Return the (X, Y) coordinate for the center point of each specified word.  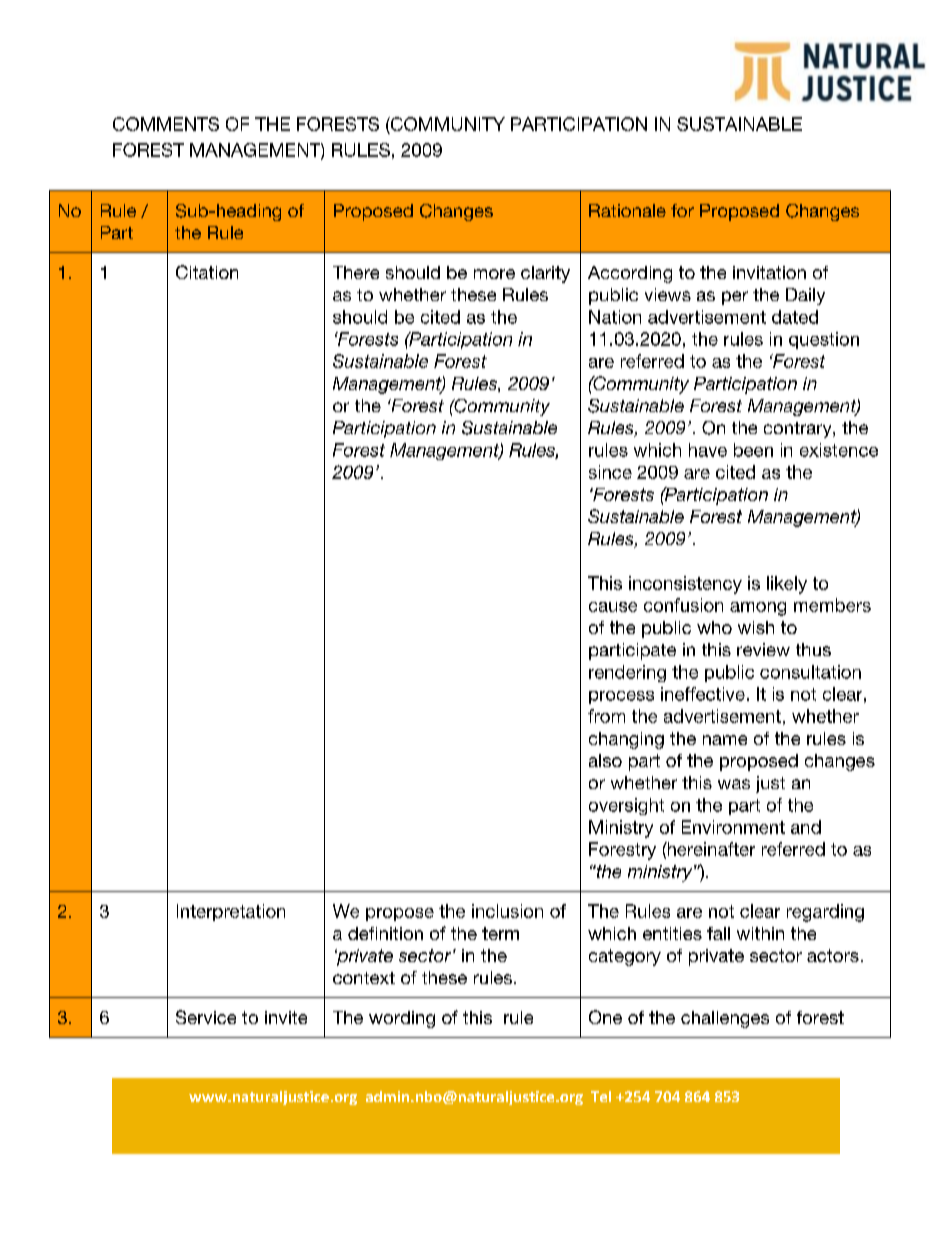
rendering (627, 673)
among (758, 609)
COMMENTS (166, 124)
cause (613, 607)
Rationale (627, 210)
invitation (769, 272)
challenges (725, 1019)
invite (286, 1017)
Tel (601, 1096)
